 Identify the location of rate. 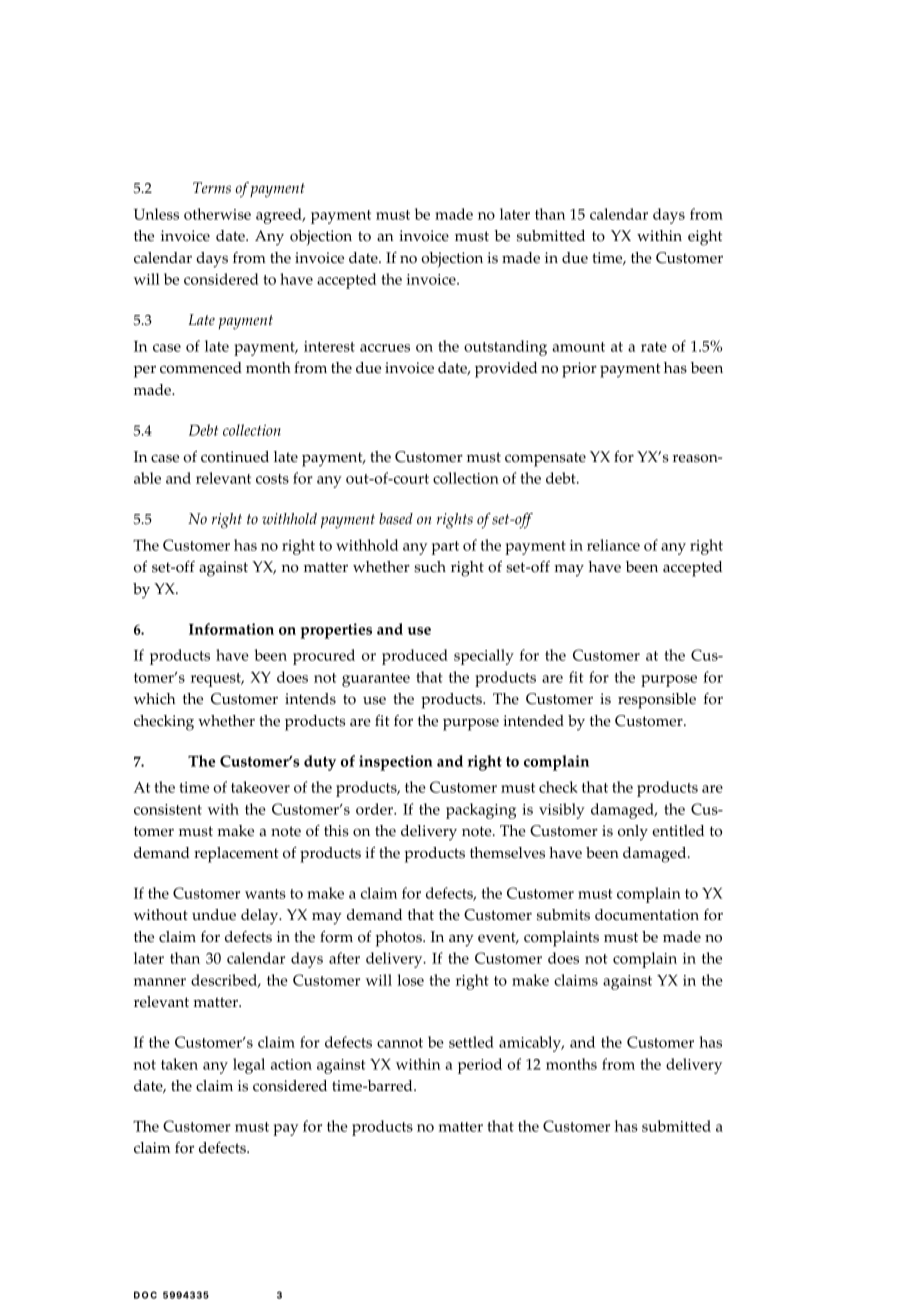
(654, 347).
